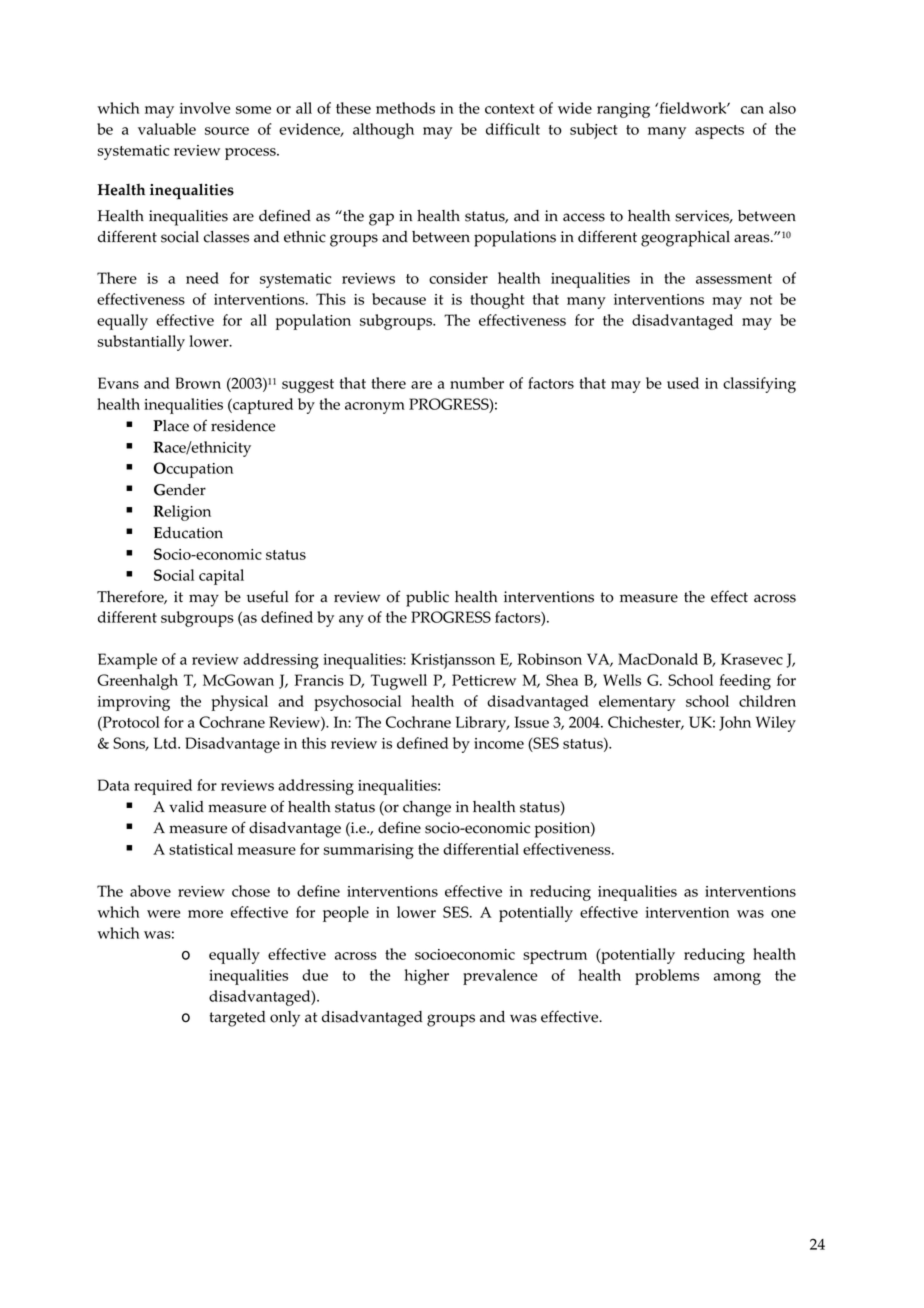  Describe the element at coordinates (719, 132) in the document. I see `aspects` at that location.
